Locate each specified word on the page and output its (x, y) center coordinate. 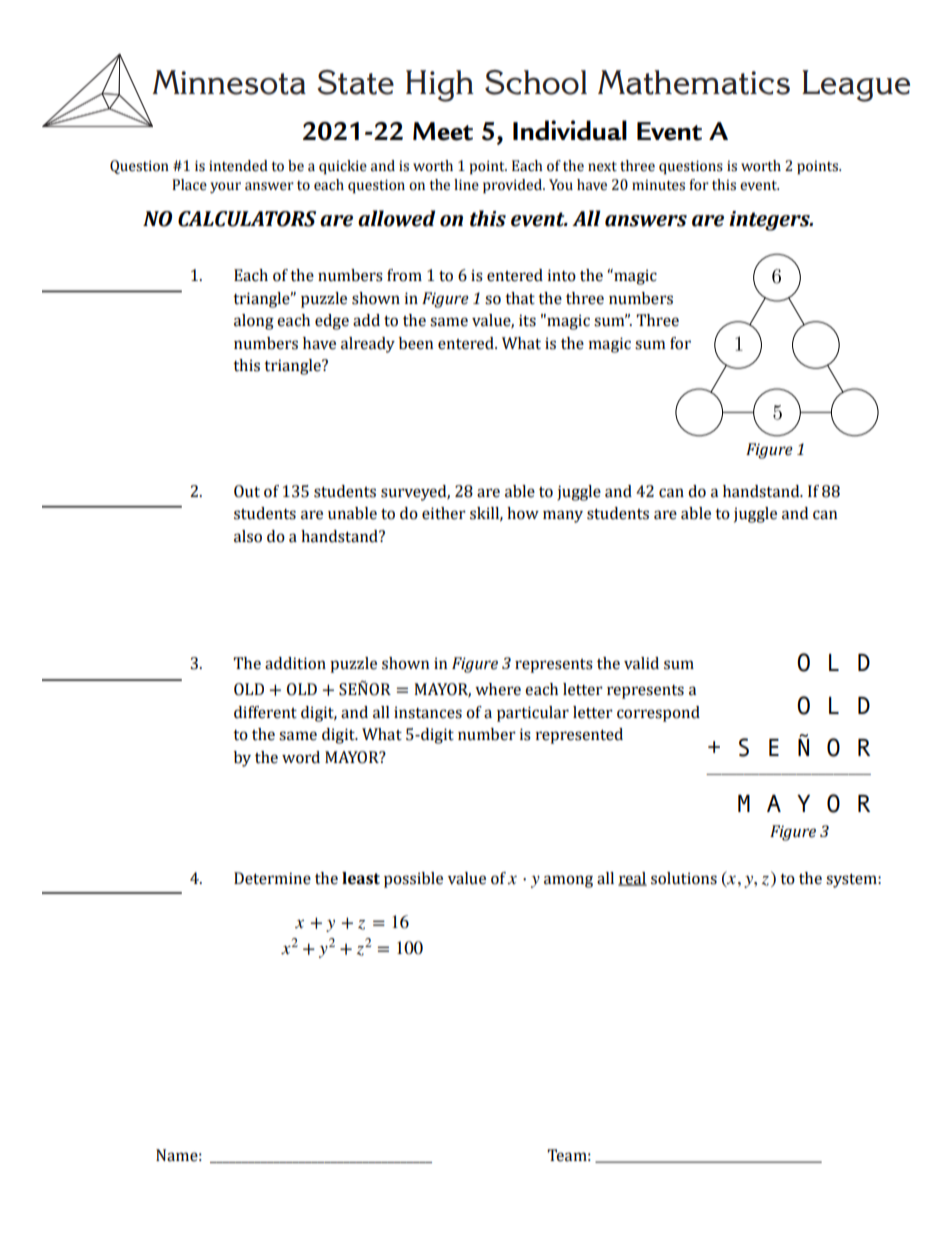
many (563, 516)
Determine (272, 878)
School (536, 82)
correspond (658, 714)
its (527, 320)
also (248, 536)
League (856, 86)
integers (770, 221)
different (265, 712)
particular (533, 714)
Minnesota (229, 82)
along (254, 322)
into (562, 275)
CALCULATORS (247, 219)
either (444, 513)
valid (641, 663)
